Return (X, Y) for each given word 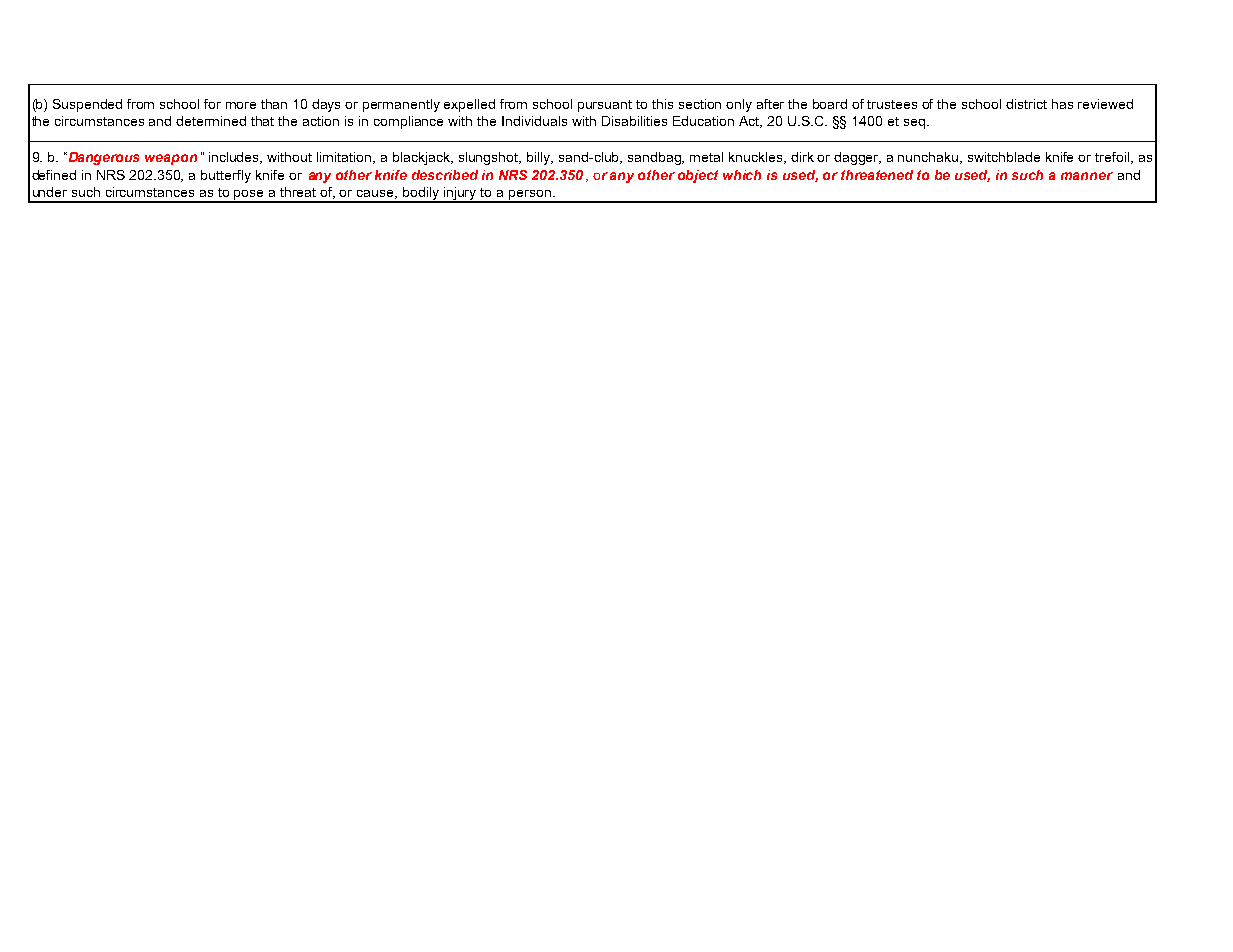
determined (211, 121)
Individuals (534, 121)
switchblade (1004, 157)
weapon (171, 159)
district (1026, 104)
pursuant (605, 106)
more (241, 105)
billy (540, 158)
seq (916, 124)
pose (250, 196)
